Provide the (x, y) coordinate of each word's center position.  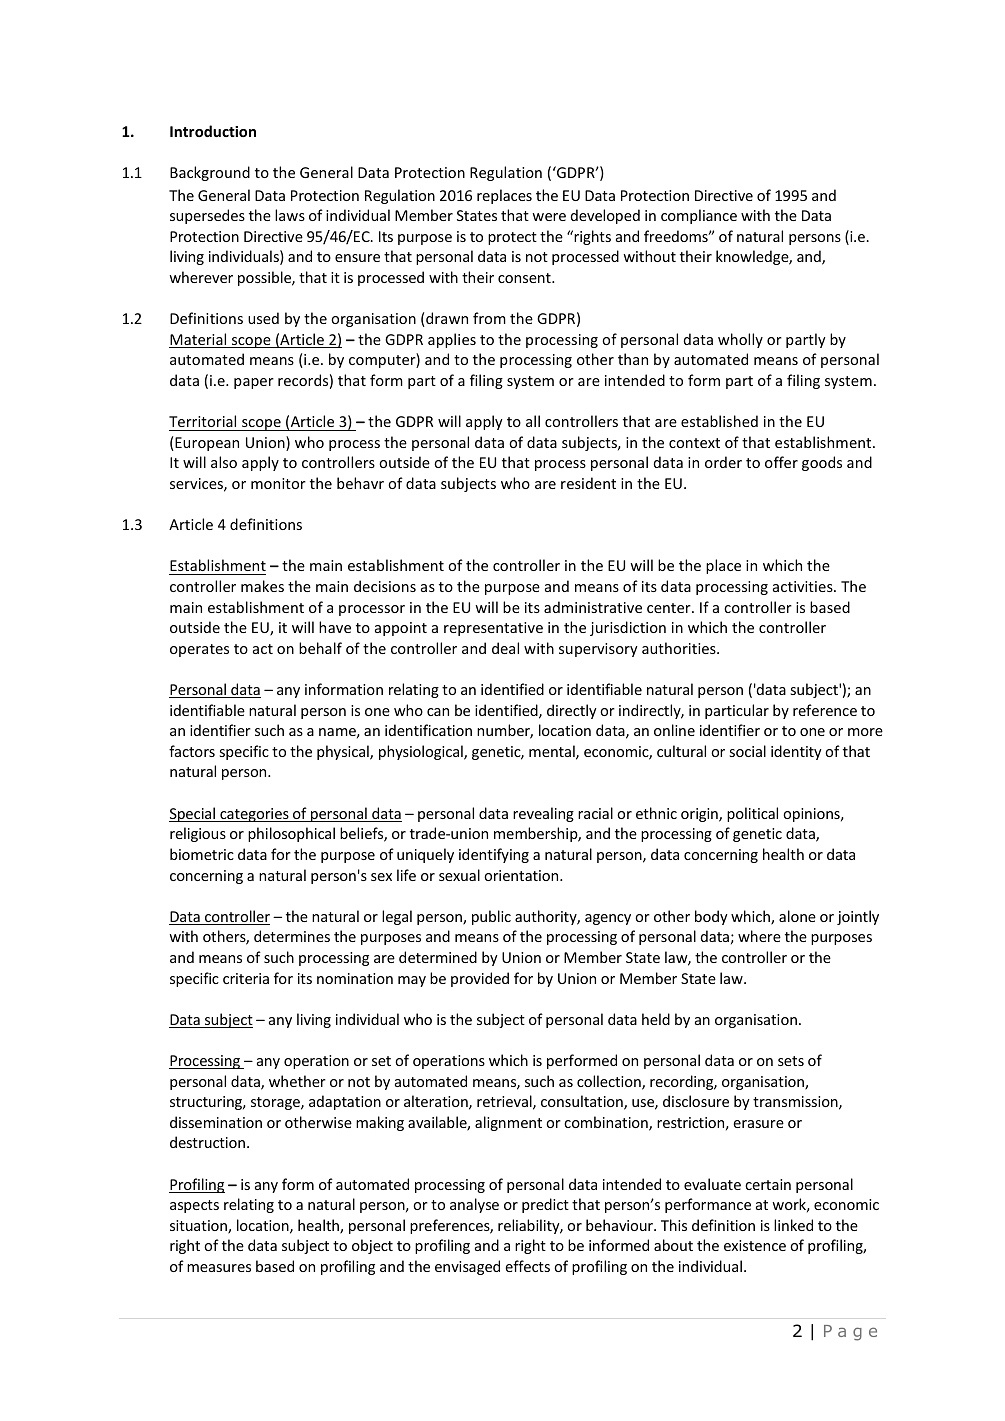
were (549, 217)
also (224, 462)
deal (505, 648)
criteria (246, 978)
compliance (699, 216)
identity (796, 752)
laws (290, 215)
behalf (320, 648)
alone (797, 916)
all (533, 421)
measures (219, 1268)
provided (480, 979)
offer (781, 462)
